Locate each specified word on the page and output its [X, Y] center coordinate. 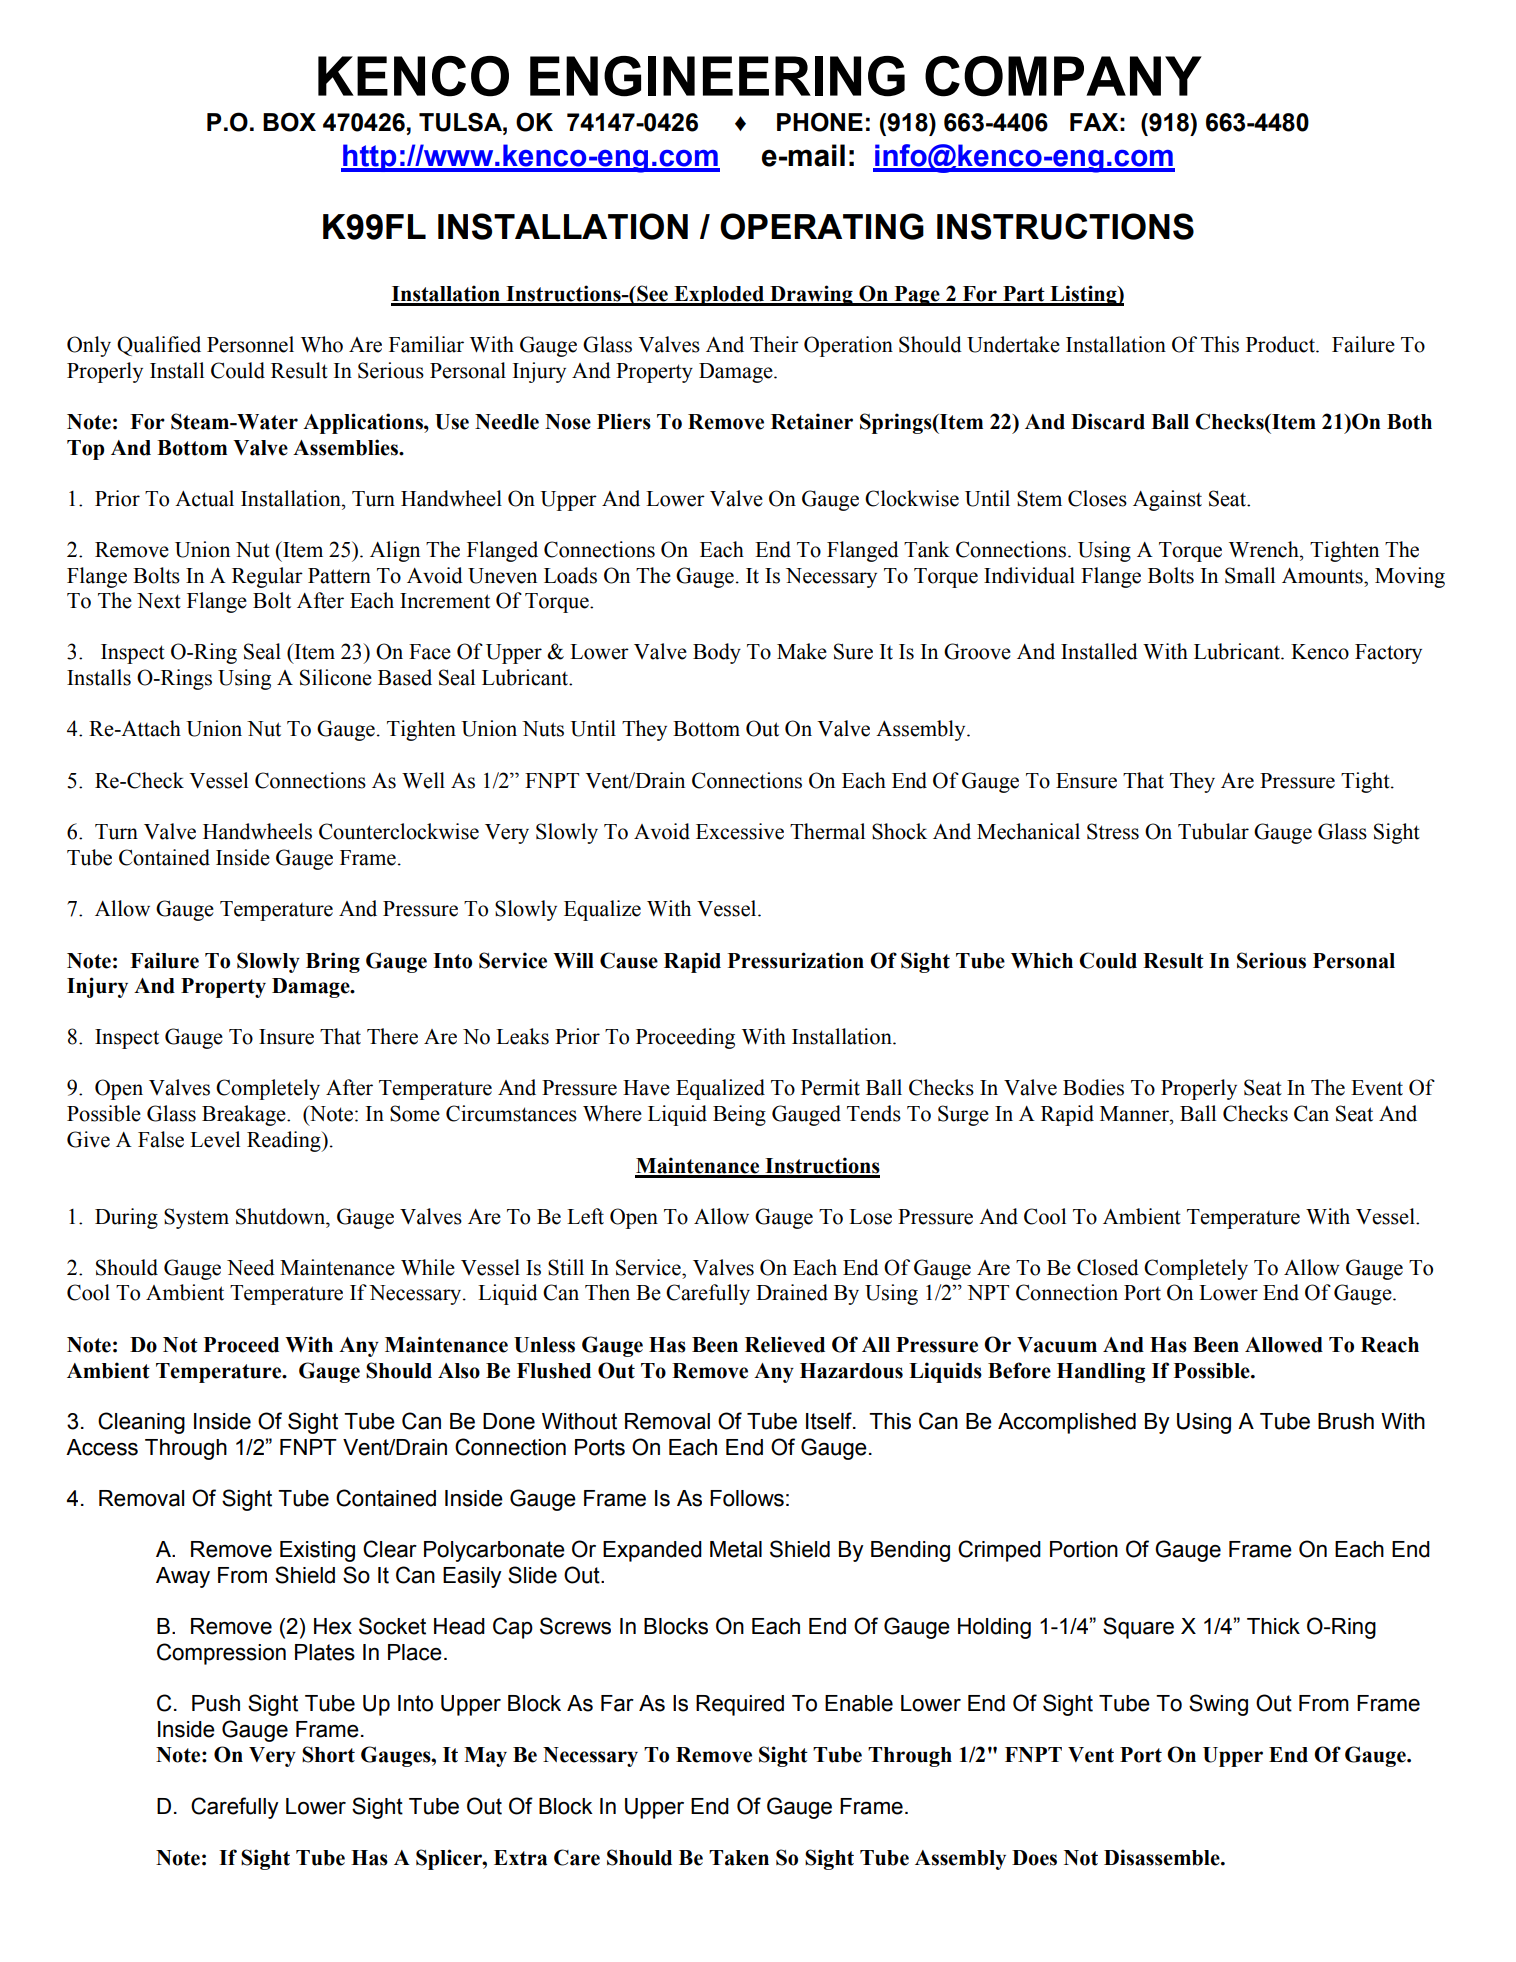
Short [328, 1754]
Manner [1135, 1114]
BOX [289, 122]
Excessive [740, 831]
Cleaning [141, 1423]
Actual [204, 498]
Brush [1346, 1421]
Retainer [812, 421]
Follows [747, 1498]
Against [1167, 500]
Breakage [245, 1115]
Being [739, 1115]
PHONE [820, 122]
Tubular [1213, 831]
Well [423, 780]
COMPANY [1063, 76]
